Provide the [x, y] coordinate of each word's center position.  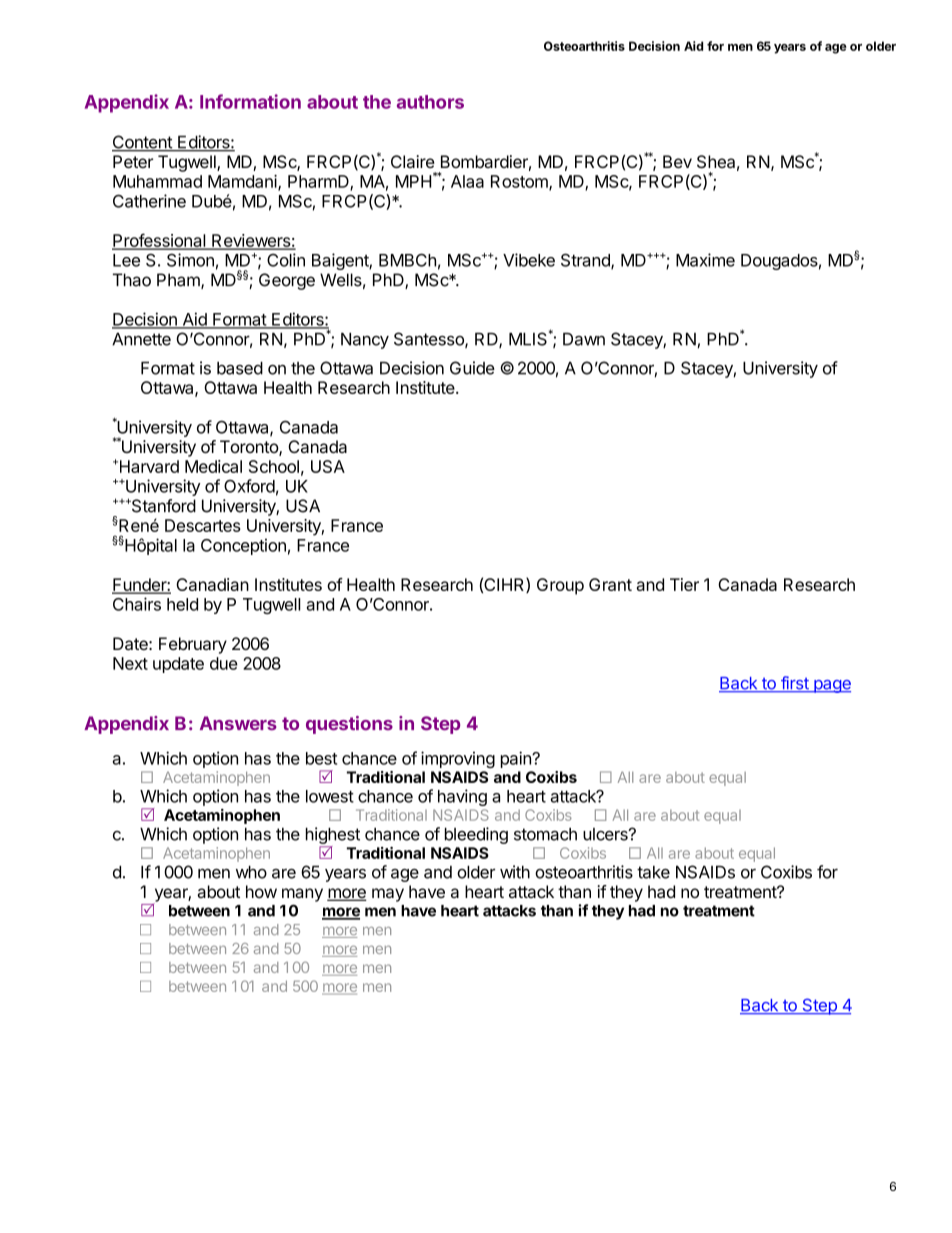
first [795, 684]
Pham [179, 281]
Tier [684, 584]
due [224, 663]
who [251, 872]
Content [143, 143]
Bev [677, 161]
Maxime [705, 260]
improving [458, 759]
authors [430, 102]
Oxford [249, 486]
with [515, 872]
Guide [472, 368]
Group [560, 586]
